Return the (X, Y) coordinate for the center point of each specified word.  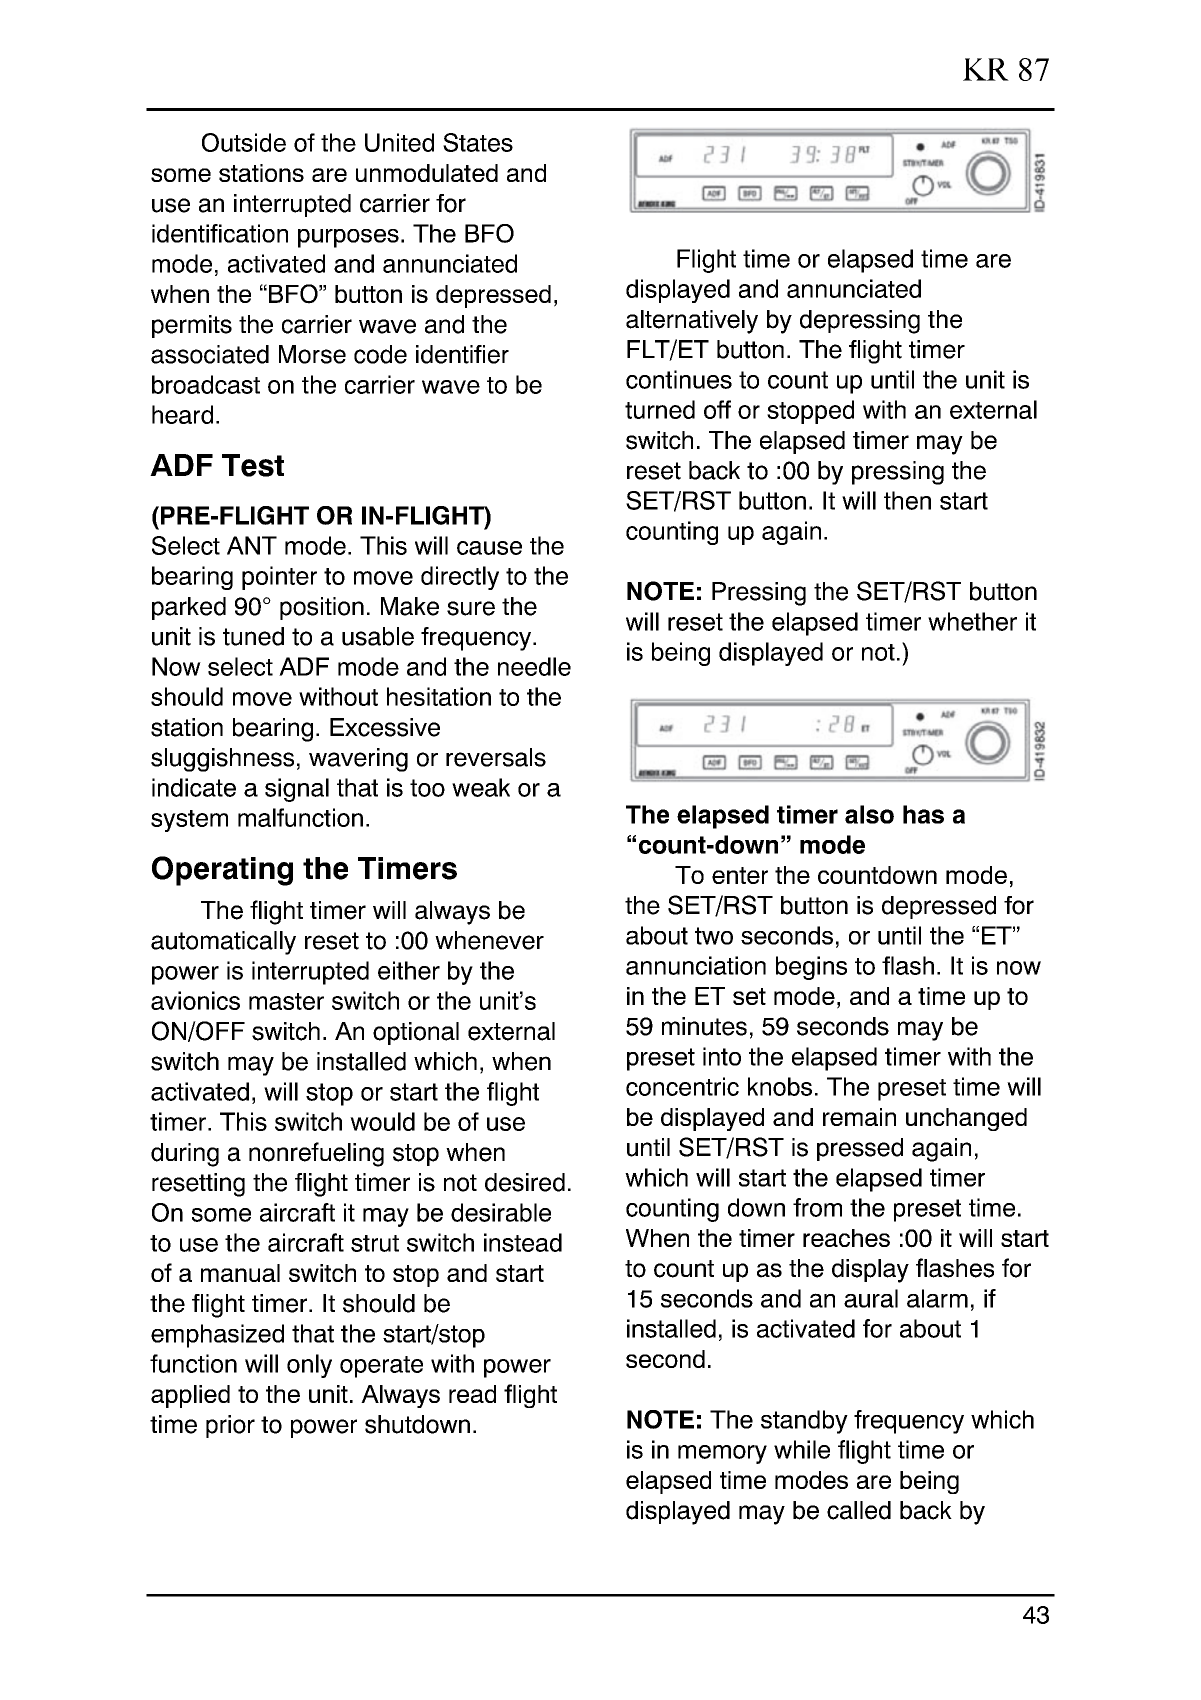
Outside (244, 142)
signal (297, 790)
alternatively (692, 322)
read (472, 1394)
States (478, 142)
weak (481, 787)
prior (230, 1426)
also (869, 814)
